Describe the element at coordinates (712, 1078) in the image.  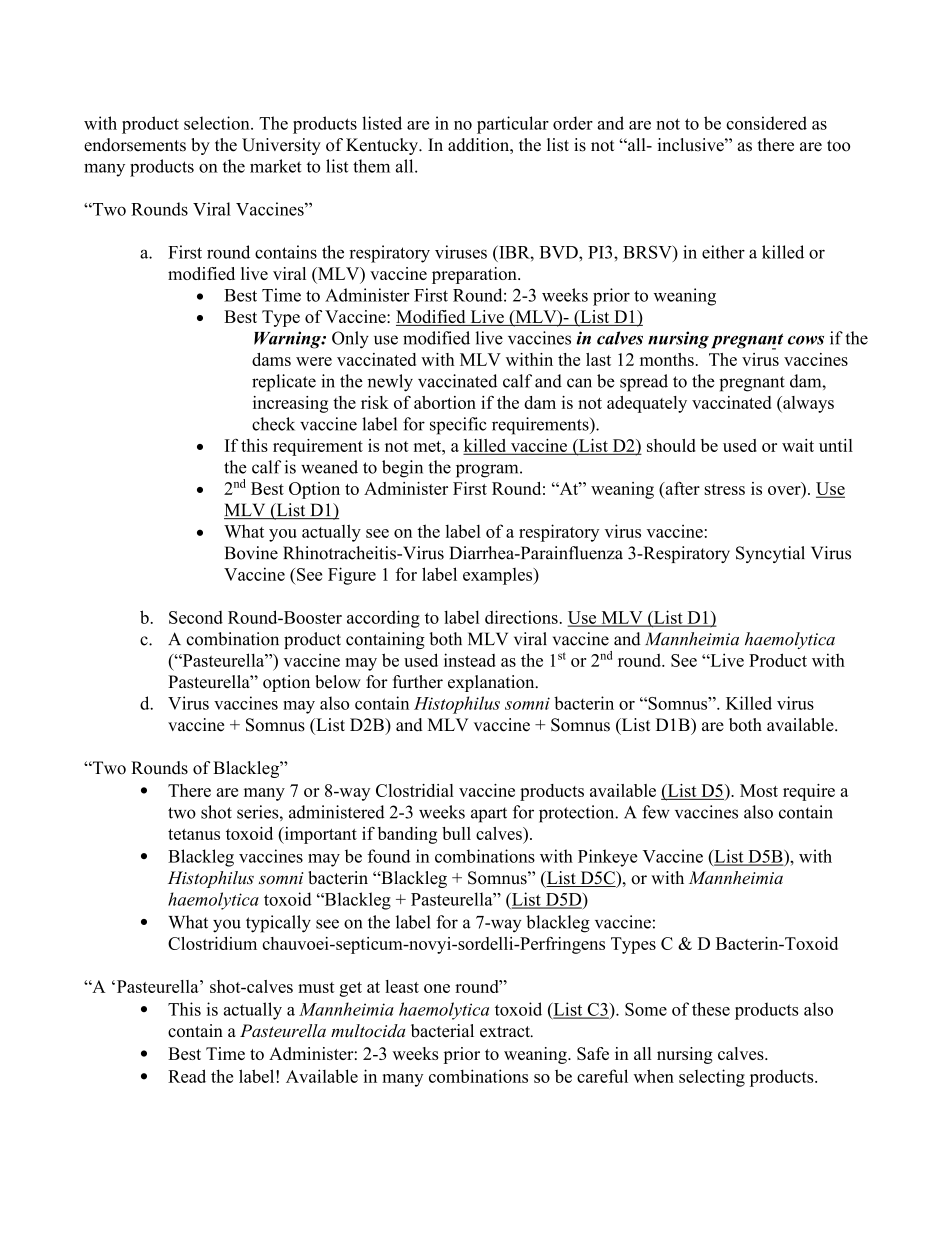
I see `selecting` at that location.
